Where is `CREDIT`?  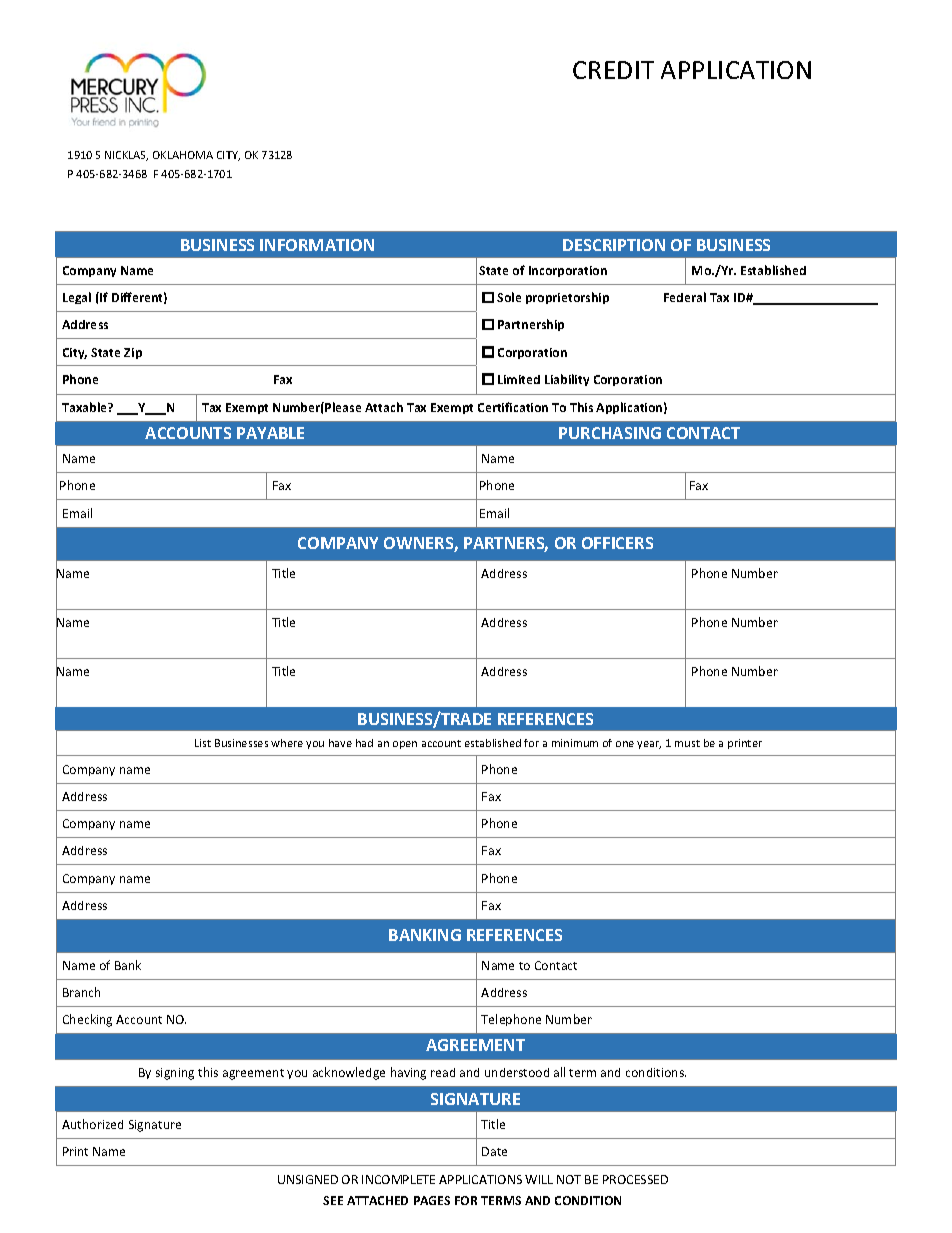
CREDIT is located at coordinates (613, 70).
